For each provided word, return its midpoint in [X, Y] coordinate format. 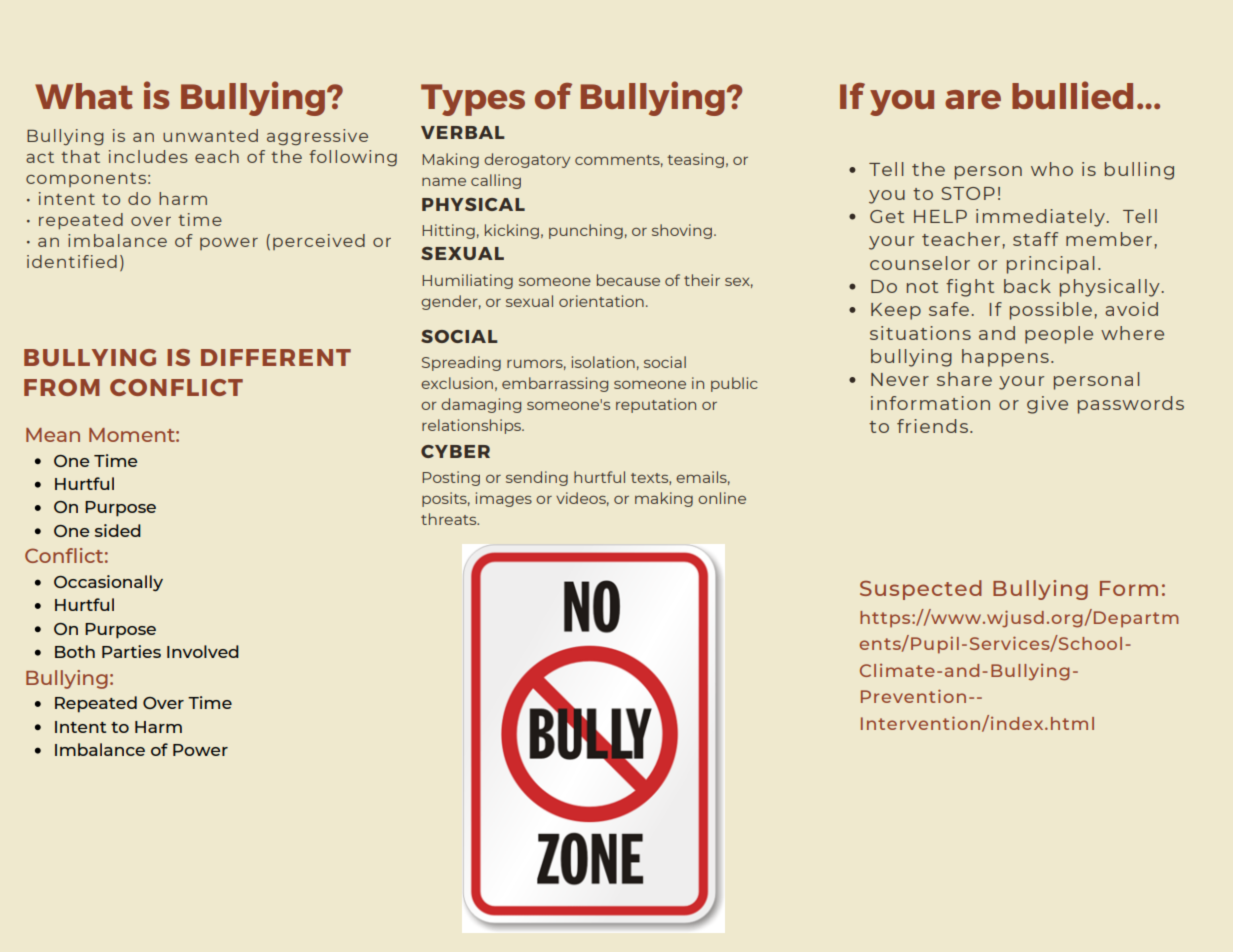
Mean [53, 435]
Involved [203, 651]
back [1027, 286]
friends [932, 426]
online [722, 498]
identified [72, 261]
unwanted [210, 135]
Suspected [921, 590]
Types [473, 100]
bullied [1072, 95]
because [628, 280]
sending [537, 478]
